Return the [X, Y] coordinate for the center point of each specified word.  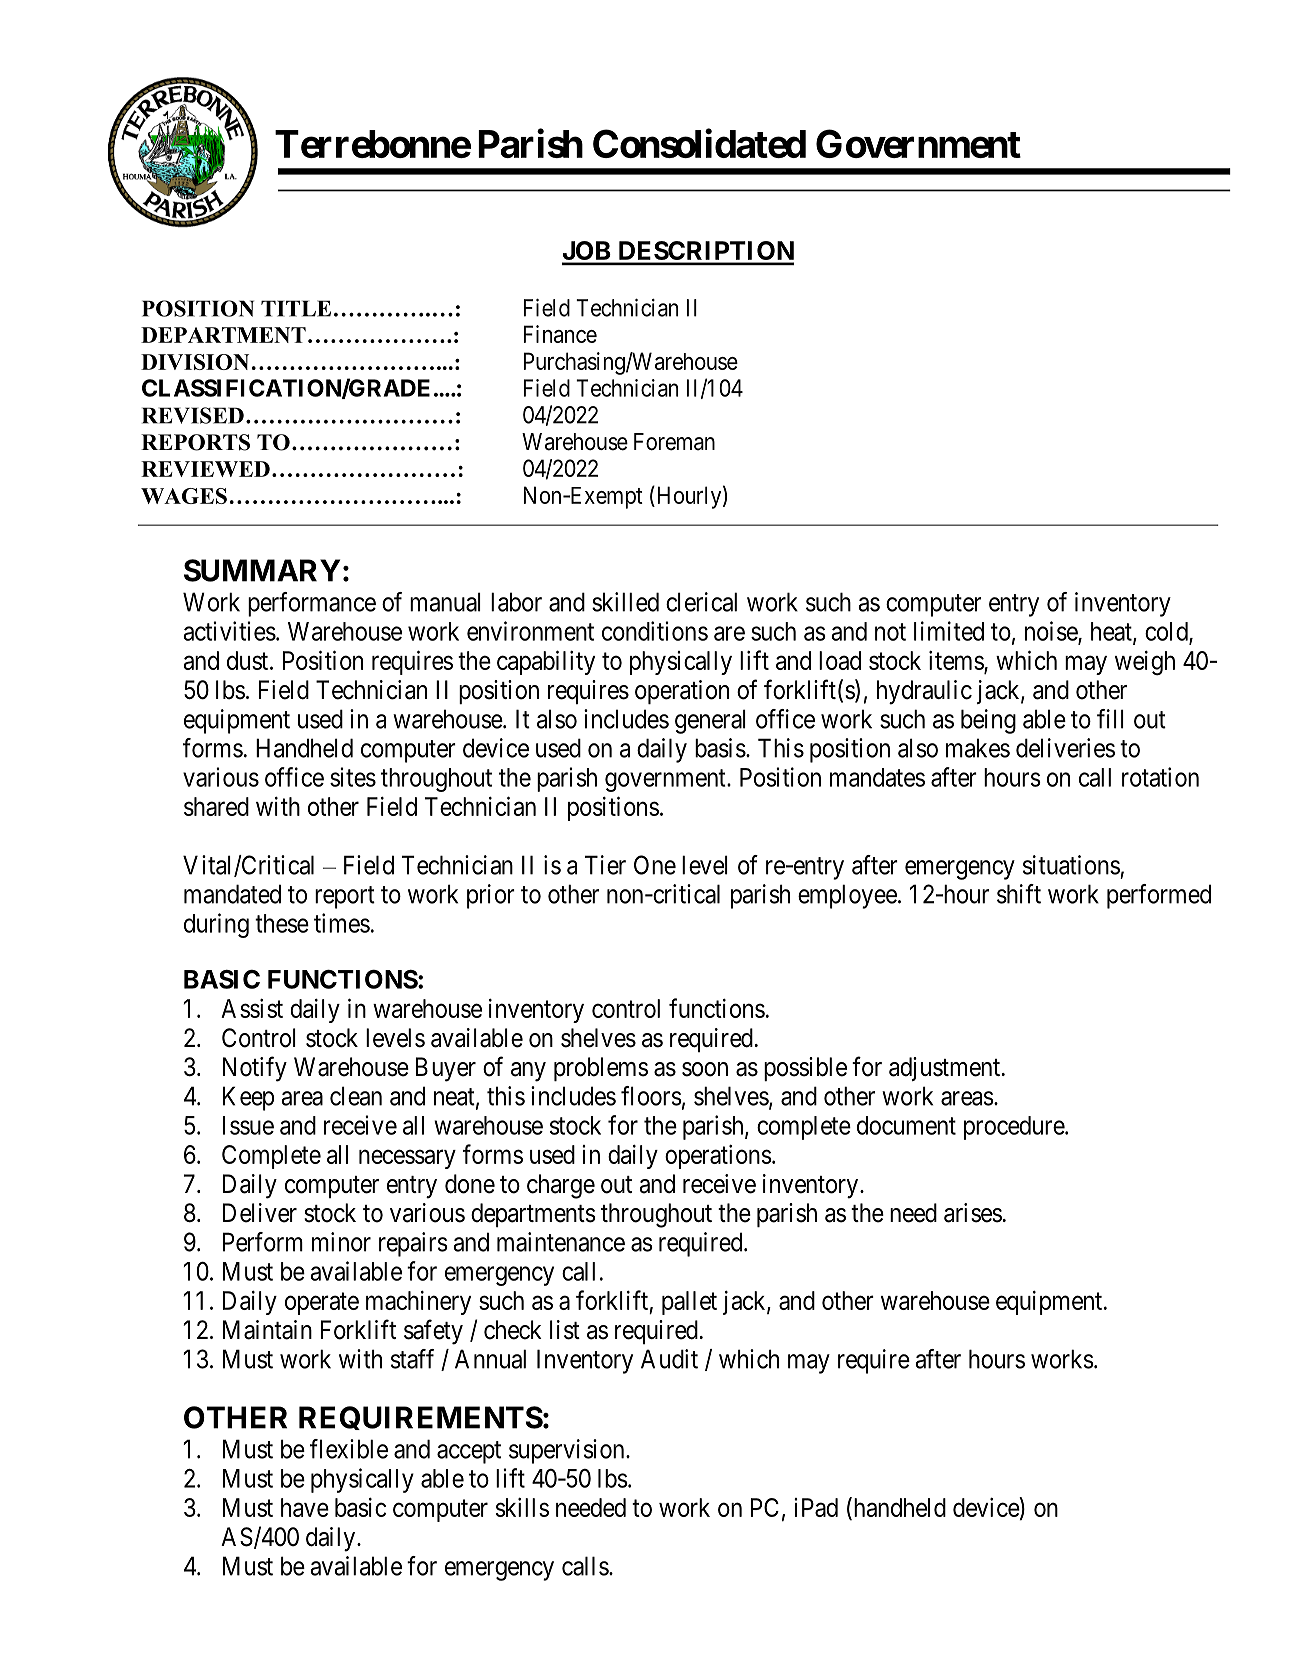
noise [1052, 632]
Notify [255, 1069]
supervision [568, 1451]
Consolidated [699, 143]
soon [705, 1069]
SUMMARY [262, 570]
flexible [349, 1449]
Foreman [674, 442]
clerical [701, 602]
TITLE [296, 308]
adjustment [944, 1069]
